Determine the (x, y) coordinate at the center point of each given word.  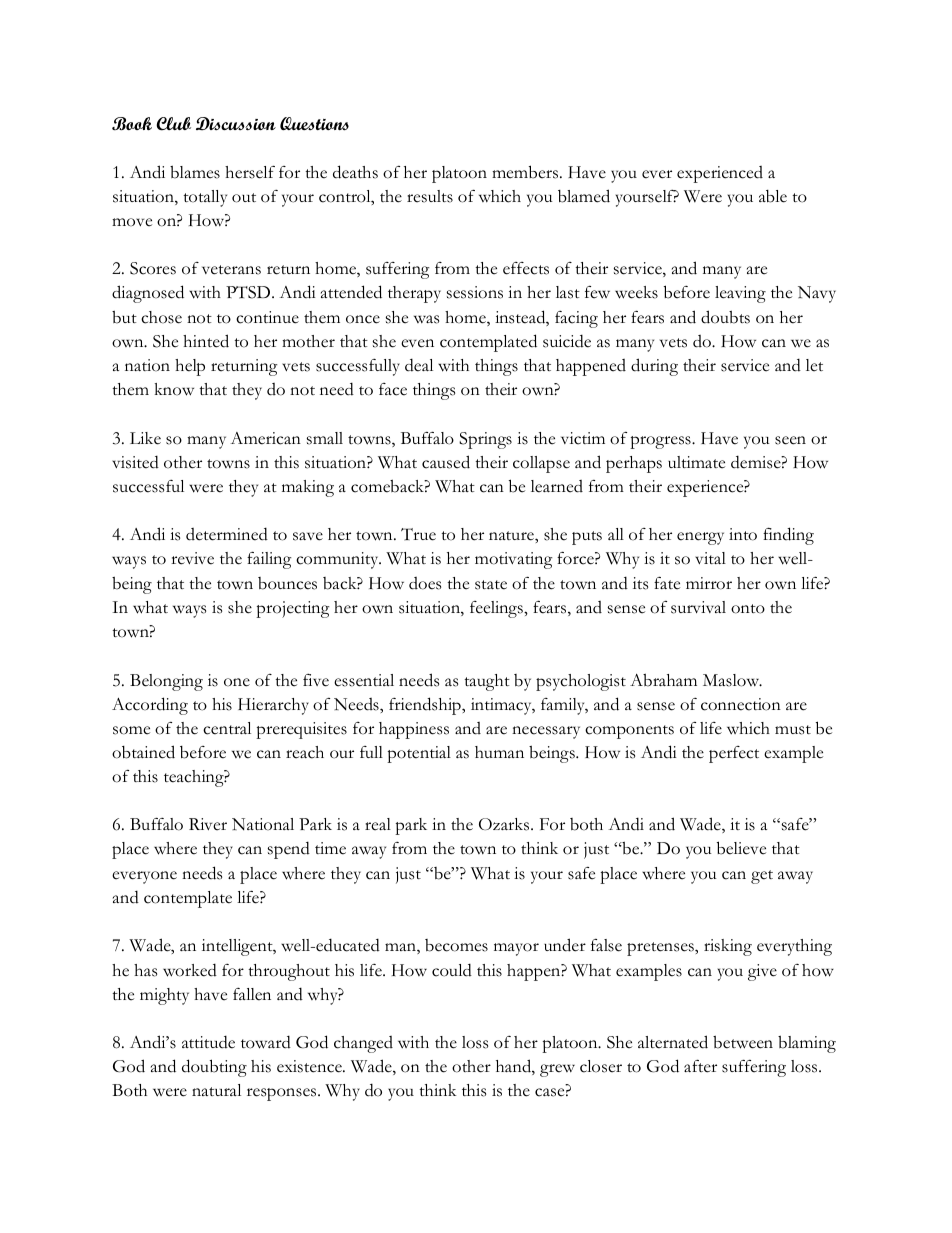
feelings (497, 609)
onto (748, 609)
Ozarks (505, 824)
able (773, 196)
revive (192, 558)
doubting (214, 1068)
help (190, 367)
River (208, 824)
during (654, 367)
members (525, 172)
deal (419, 365)
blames (195, 172)
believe (741, 848)
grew (557, 1070)
